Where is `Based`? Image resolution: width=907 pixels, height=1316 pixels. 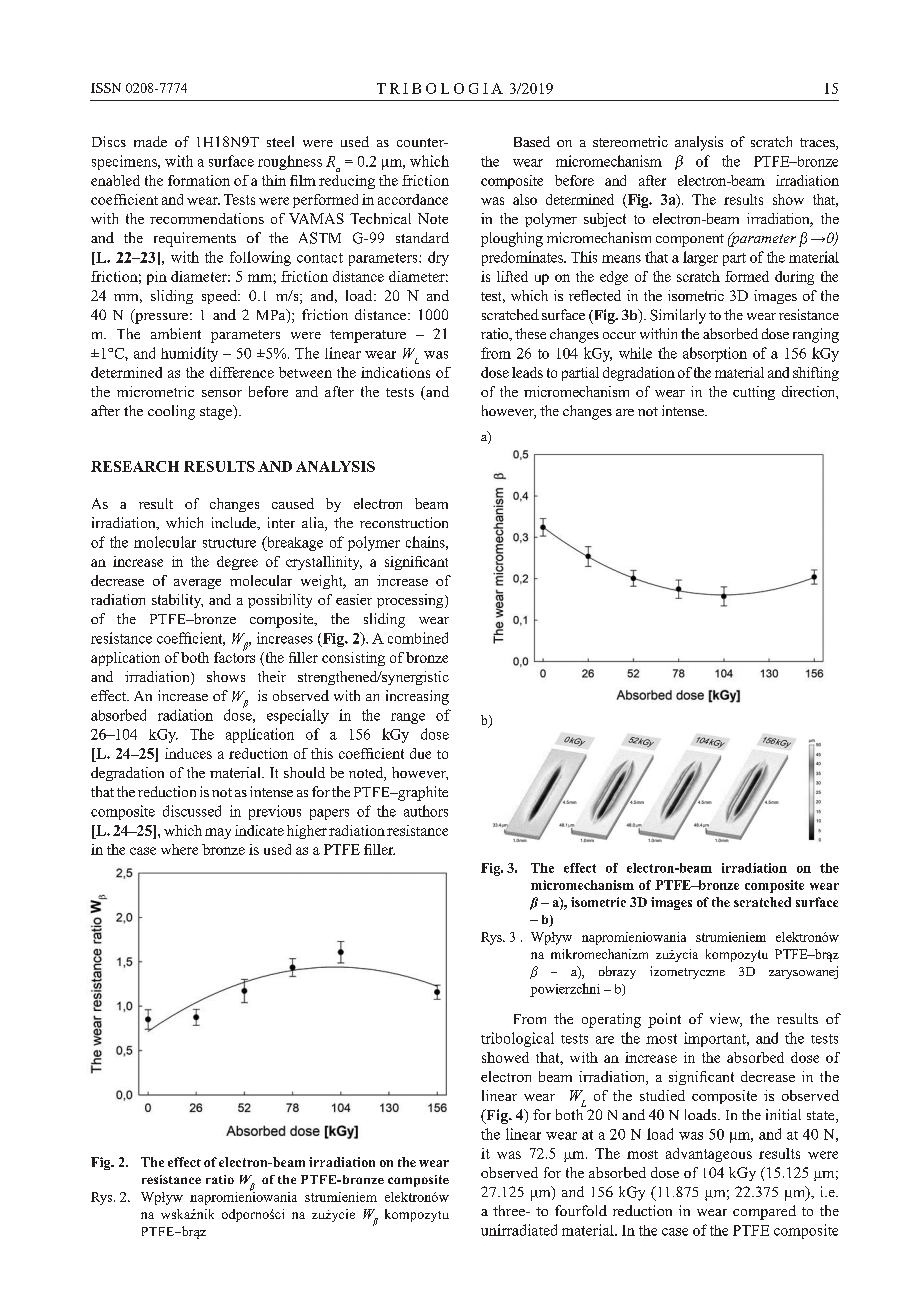 Based is located at coordinates (532, 141).
